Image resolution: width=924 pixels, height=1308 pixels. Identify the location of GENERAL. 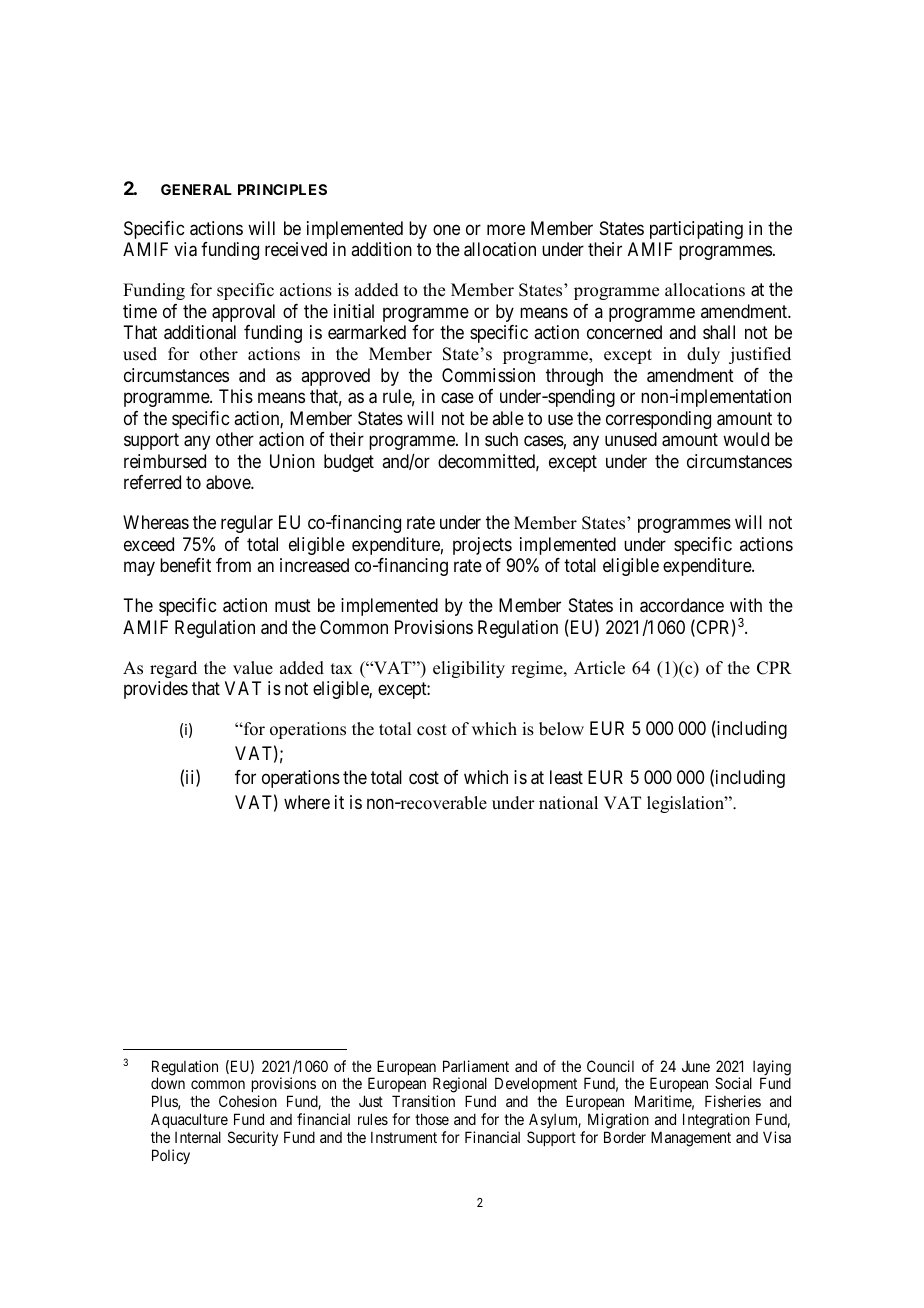
(196, 189).
